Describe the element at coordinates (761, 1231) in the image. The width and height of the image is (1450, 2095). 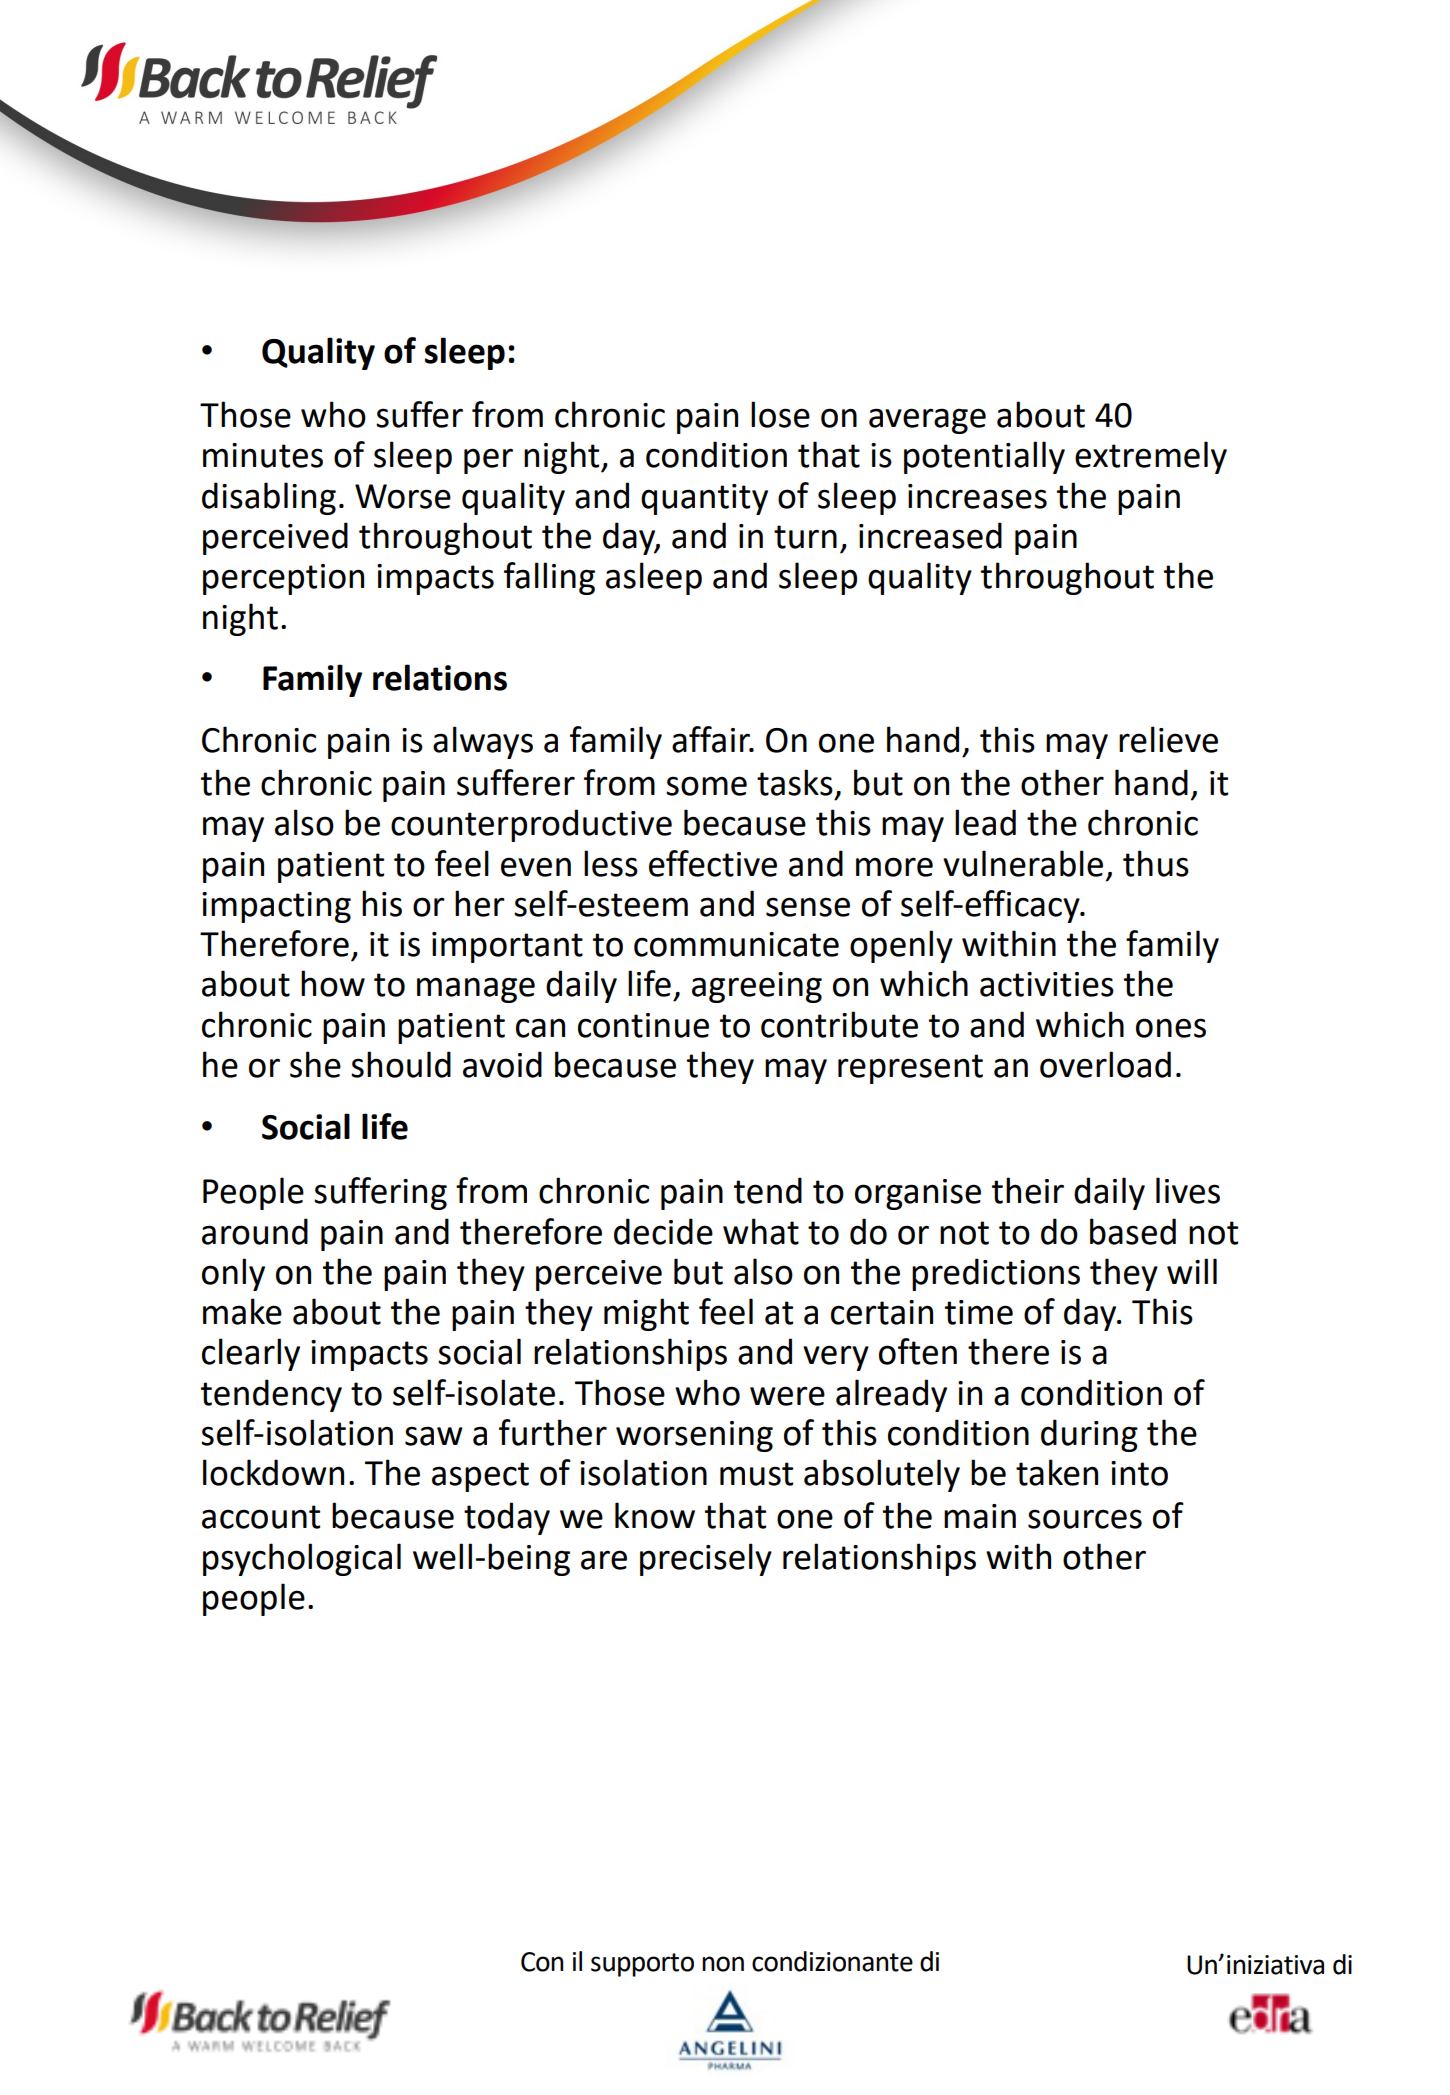
I see `what` at that location.
